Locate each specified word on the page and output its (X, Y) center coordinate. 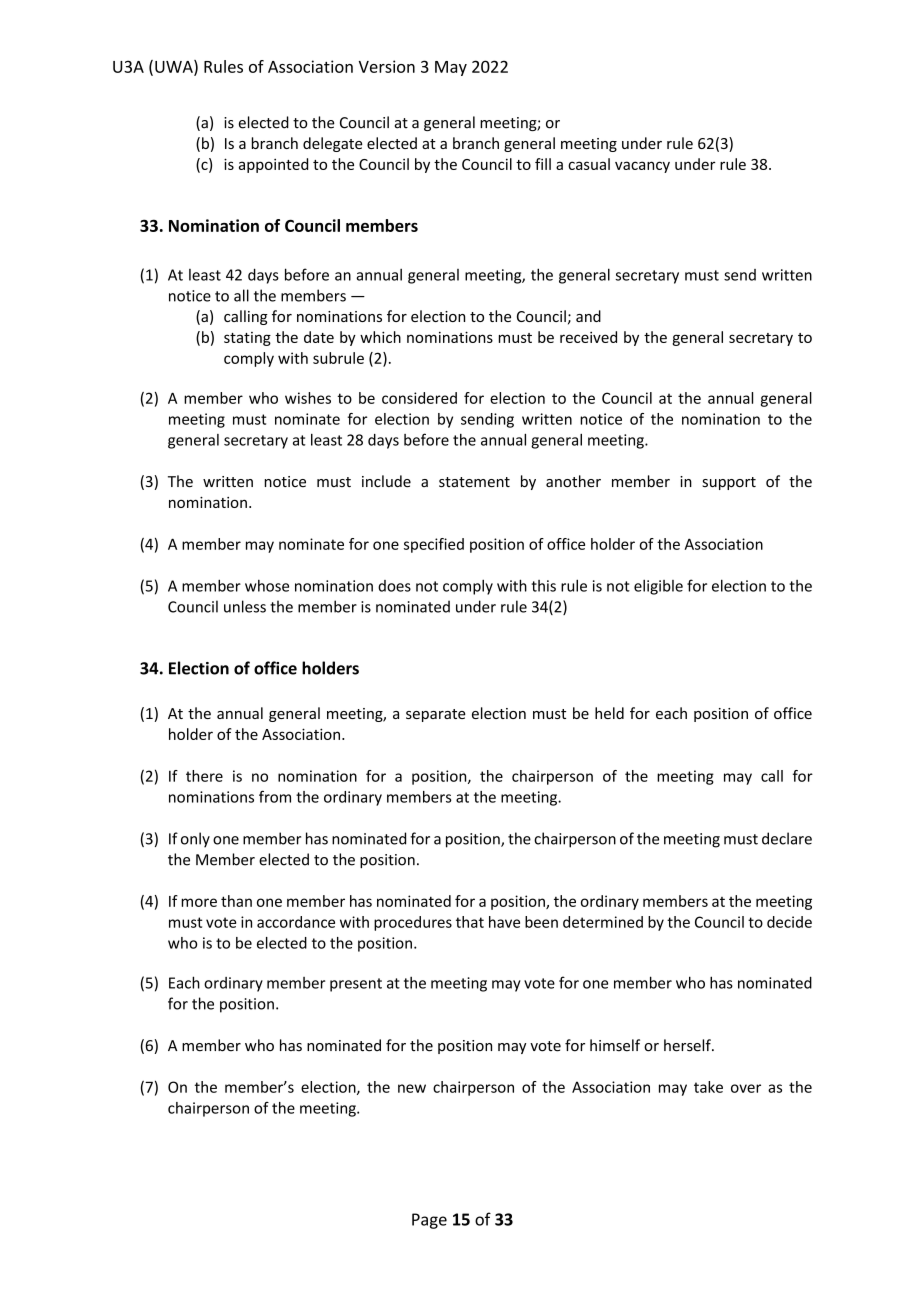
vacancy (642, 167)
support (729, 483)
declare (787, 838)
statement (474, 482)
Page (429, 1221)
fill (543, 164)
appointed (273, 165)
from (275, 796)
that (470, 922)
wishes (308, 398)
